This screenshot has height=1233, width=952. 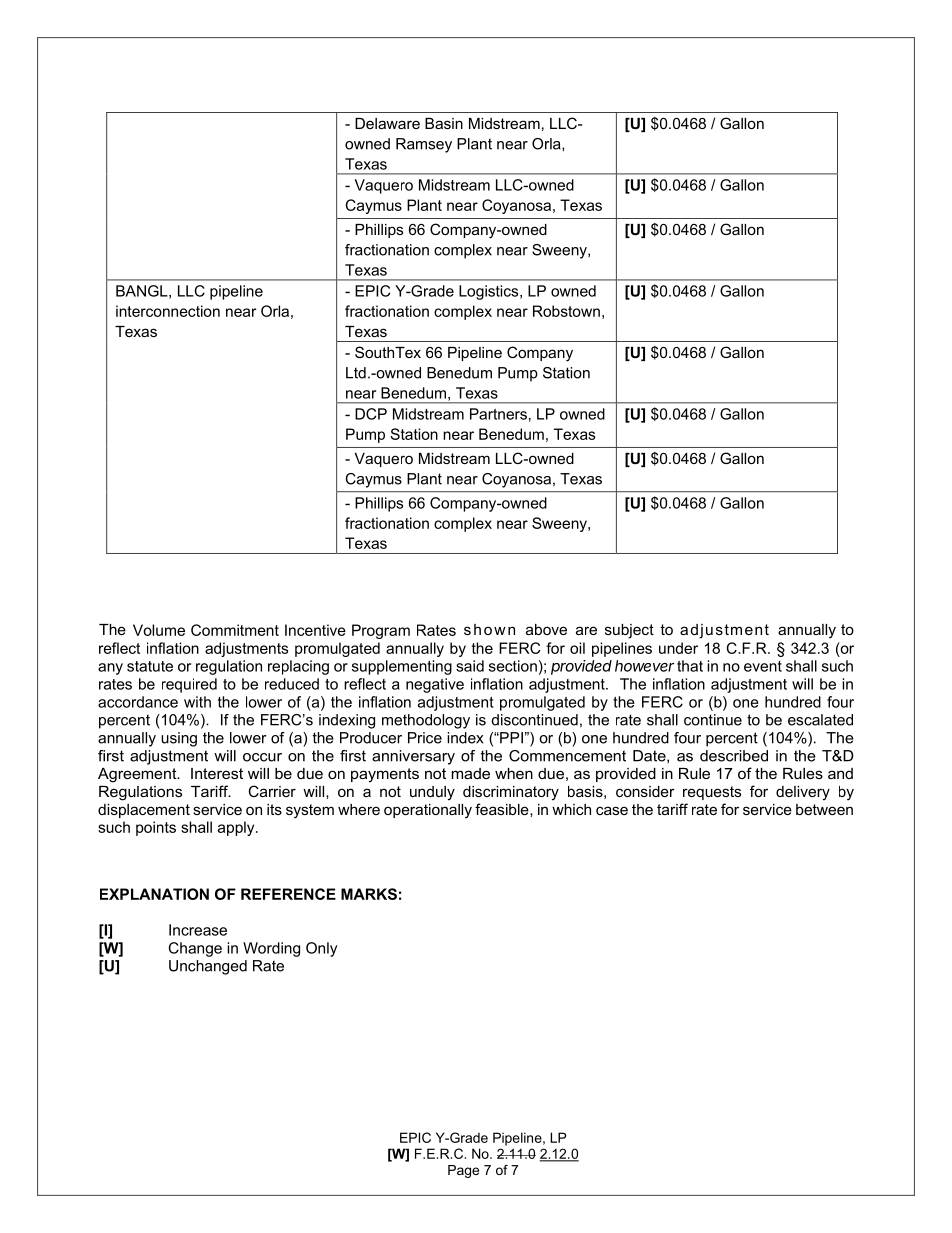 What do you see at coordinates (763, 666) in the screenshot?
I see `event` at bounding box center [763, 666].
